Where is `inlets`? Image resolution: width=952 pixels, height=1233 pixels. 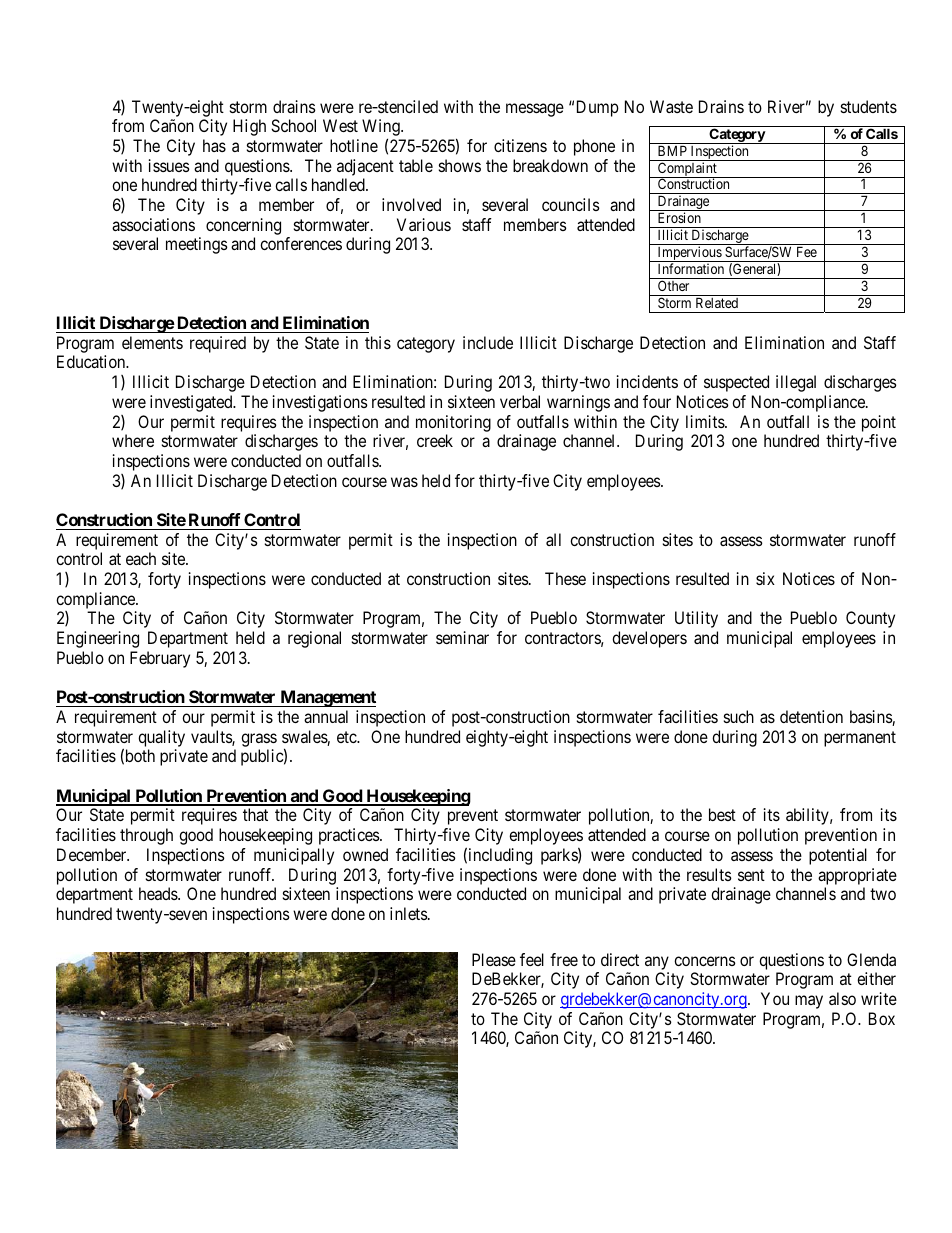 inlets is located at coordinates (409, 913).
